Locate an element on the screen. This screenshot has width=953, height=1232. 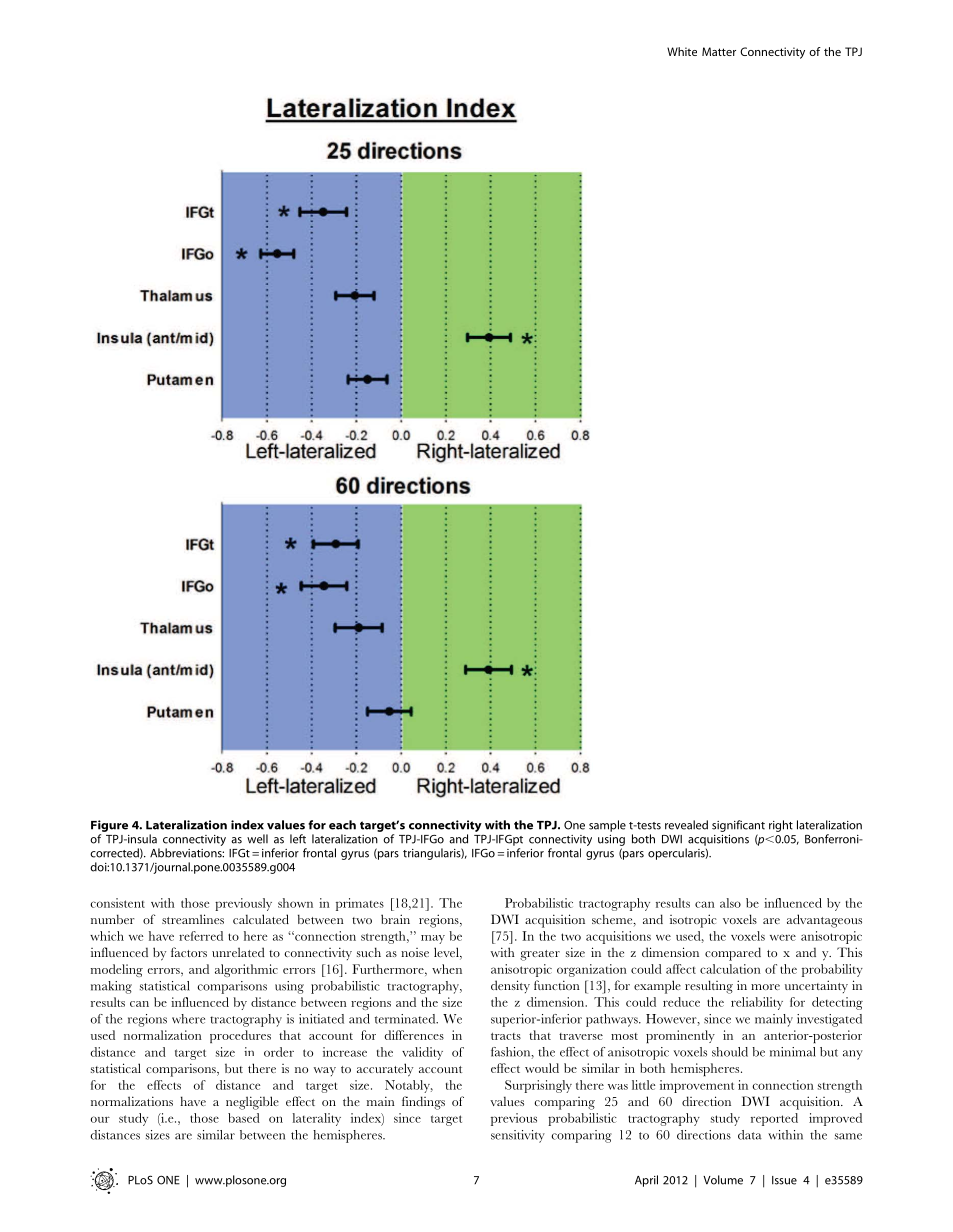
Matter is located at coordinates (719, 51).
